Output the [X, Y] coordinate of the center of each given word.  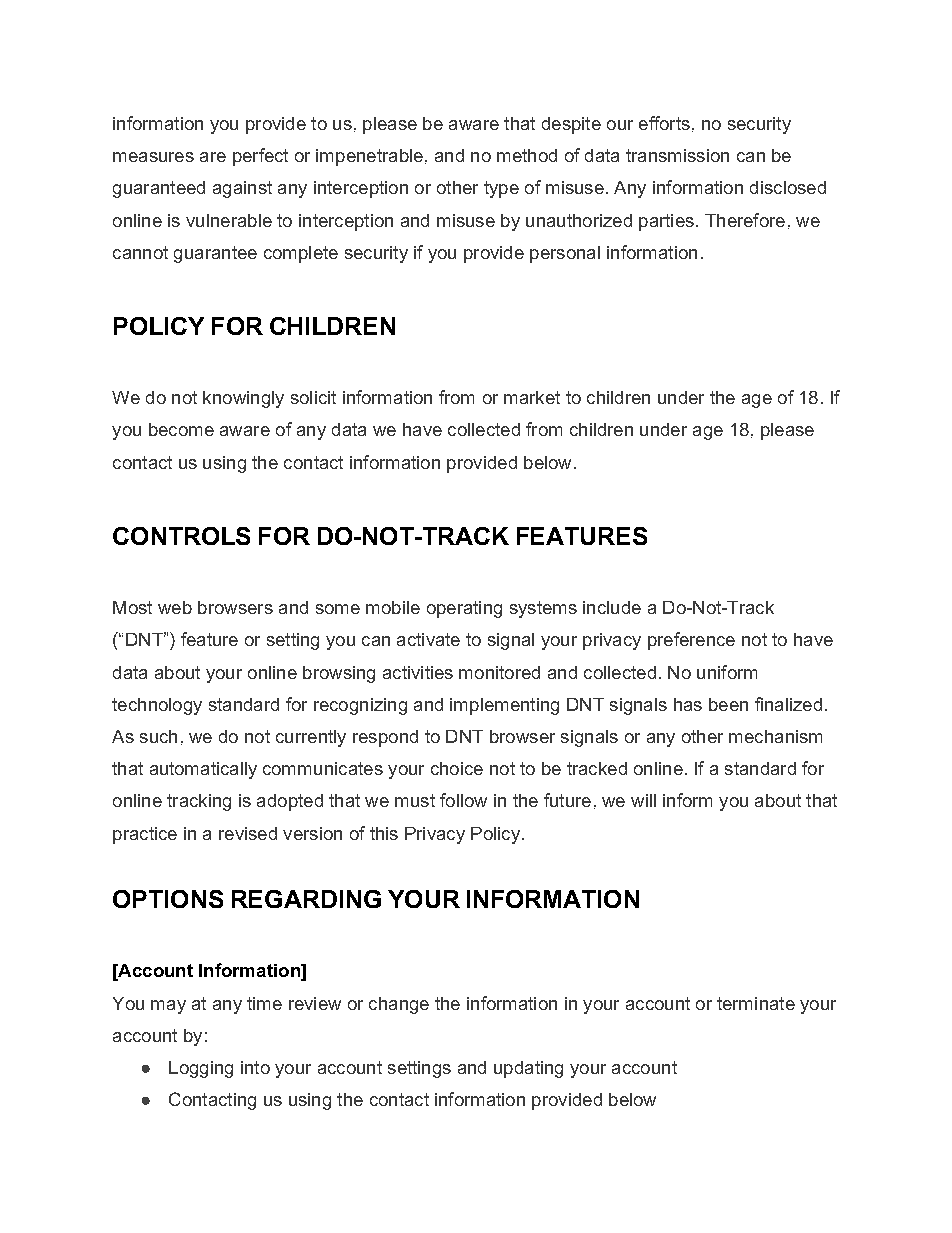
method [527, 155]
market [532, 397]
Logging [201, 1069]
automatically [203, 770]
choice [457, 768]
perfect [260, 157]
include [612, 607]
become [181, 429]
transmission [677, 155]
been [728, 704]
